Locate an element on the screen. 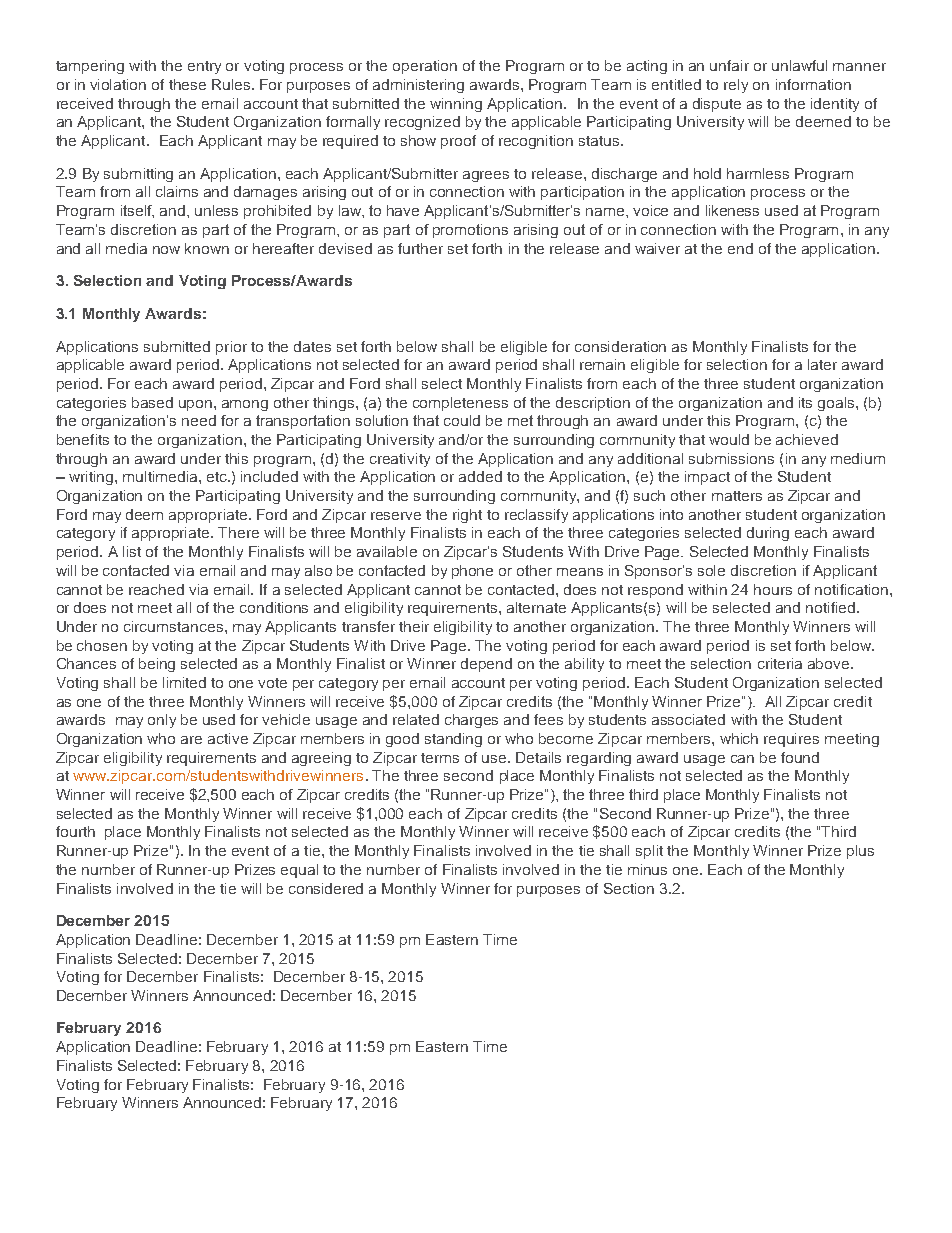 Image resolution: width=952 pixels, height=1233 pixels. considered is located at coordinates (326, 888).
